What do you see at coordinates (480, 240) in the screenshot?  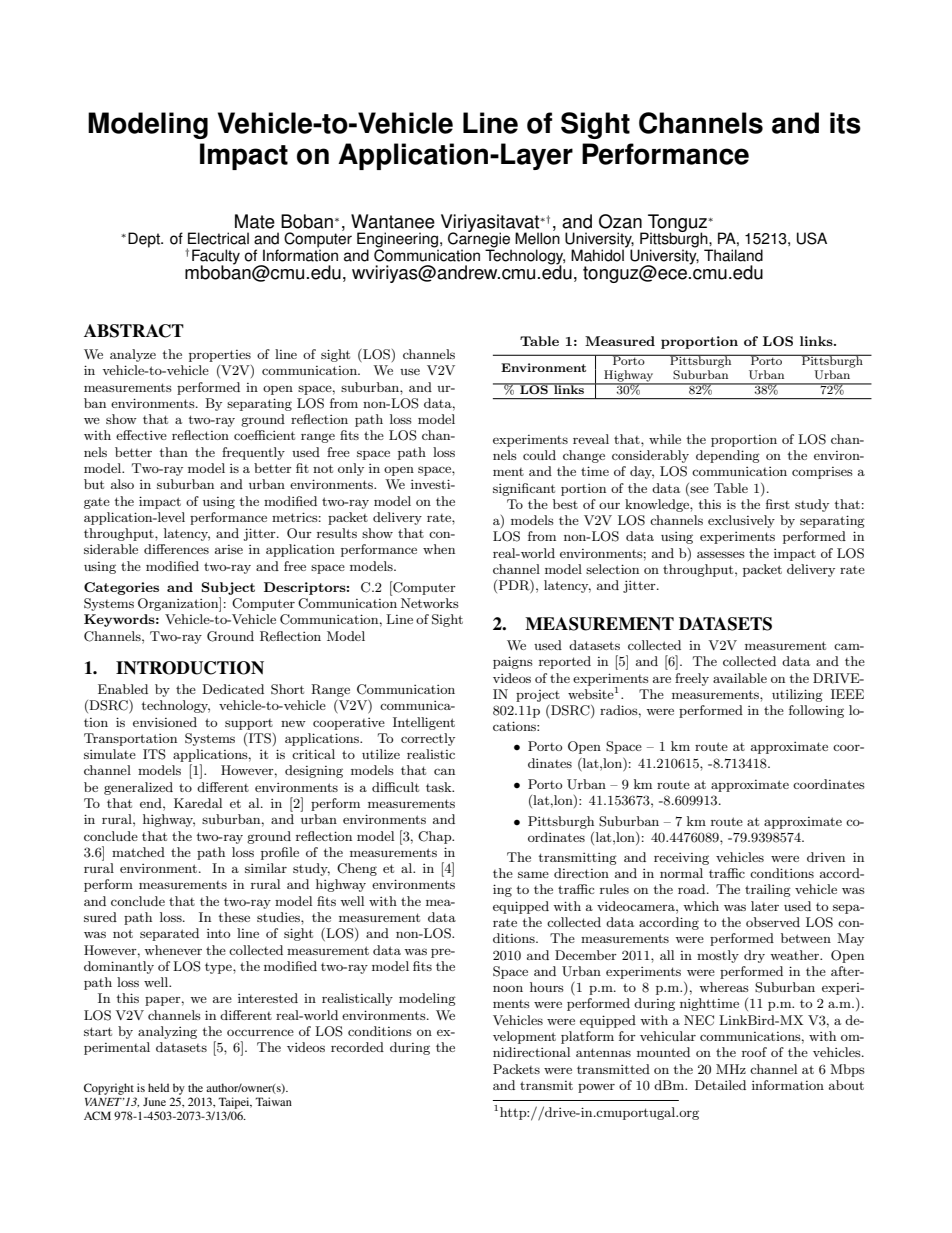 I see `Carnegie` at bounding box center [480, 240].
